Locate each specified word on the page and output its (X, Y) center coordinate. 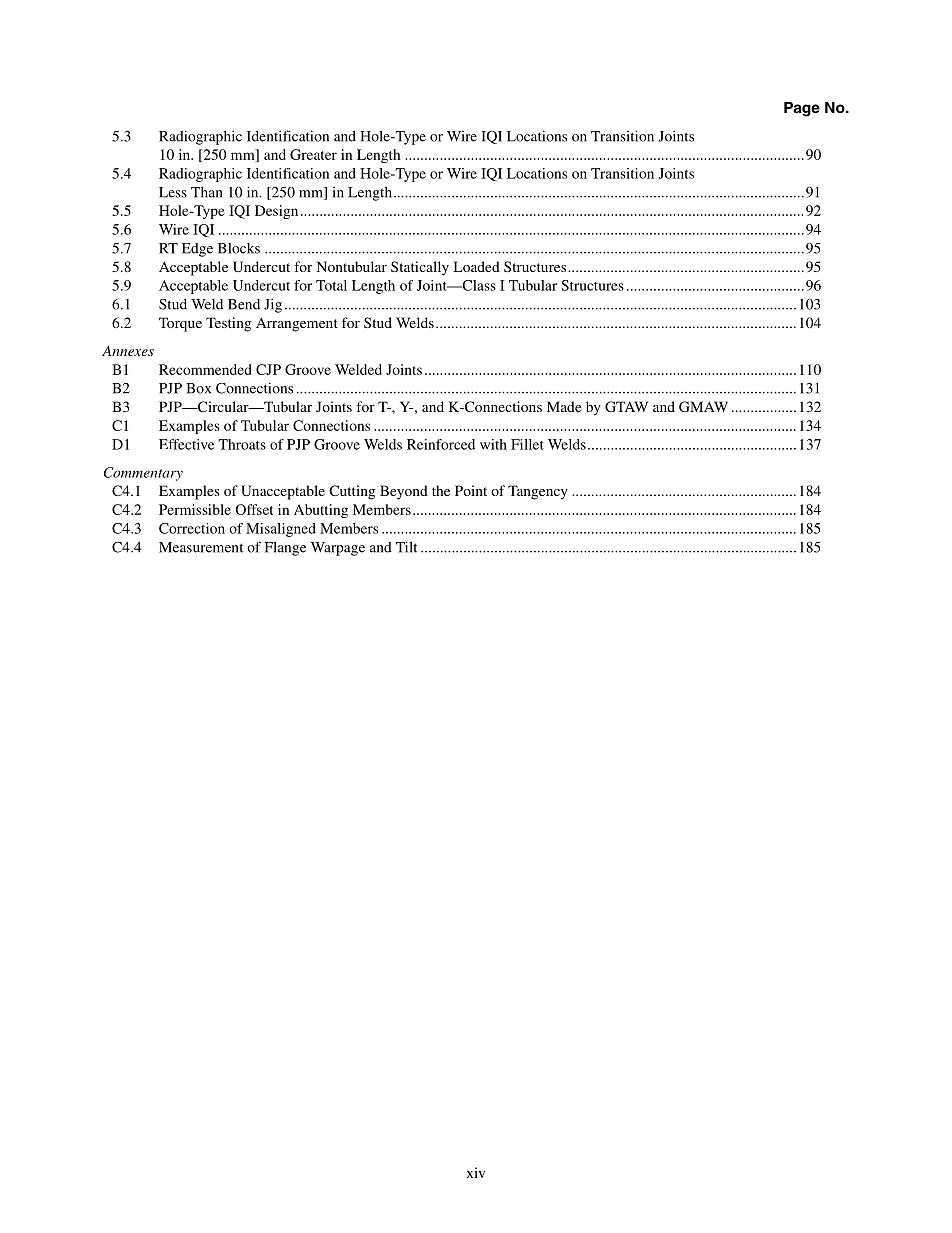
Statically (420, 268)
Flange (285, 548)
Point (471, 490)
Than (206, 192)
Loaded (476, 266)
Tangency (538, 492)
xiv (476, 1172)
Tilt (406, 547)
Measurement (201, 547)
